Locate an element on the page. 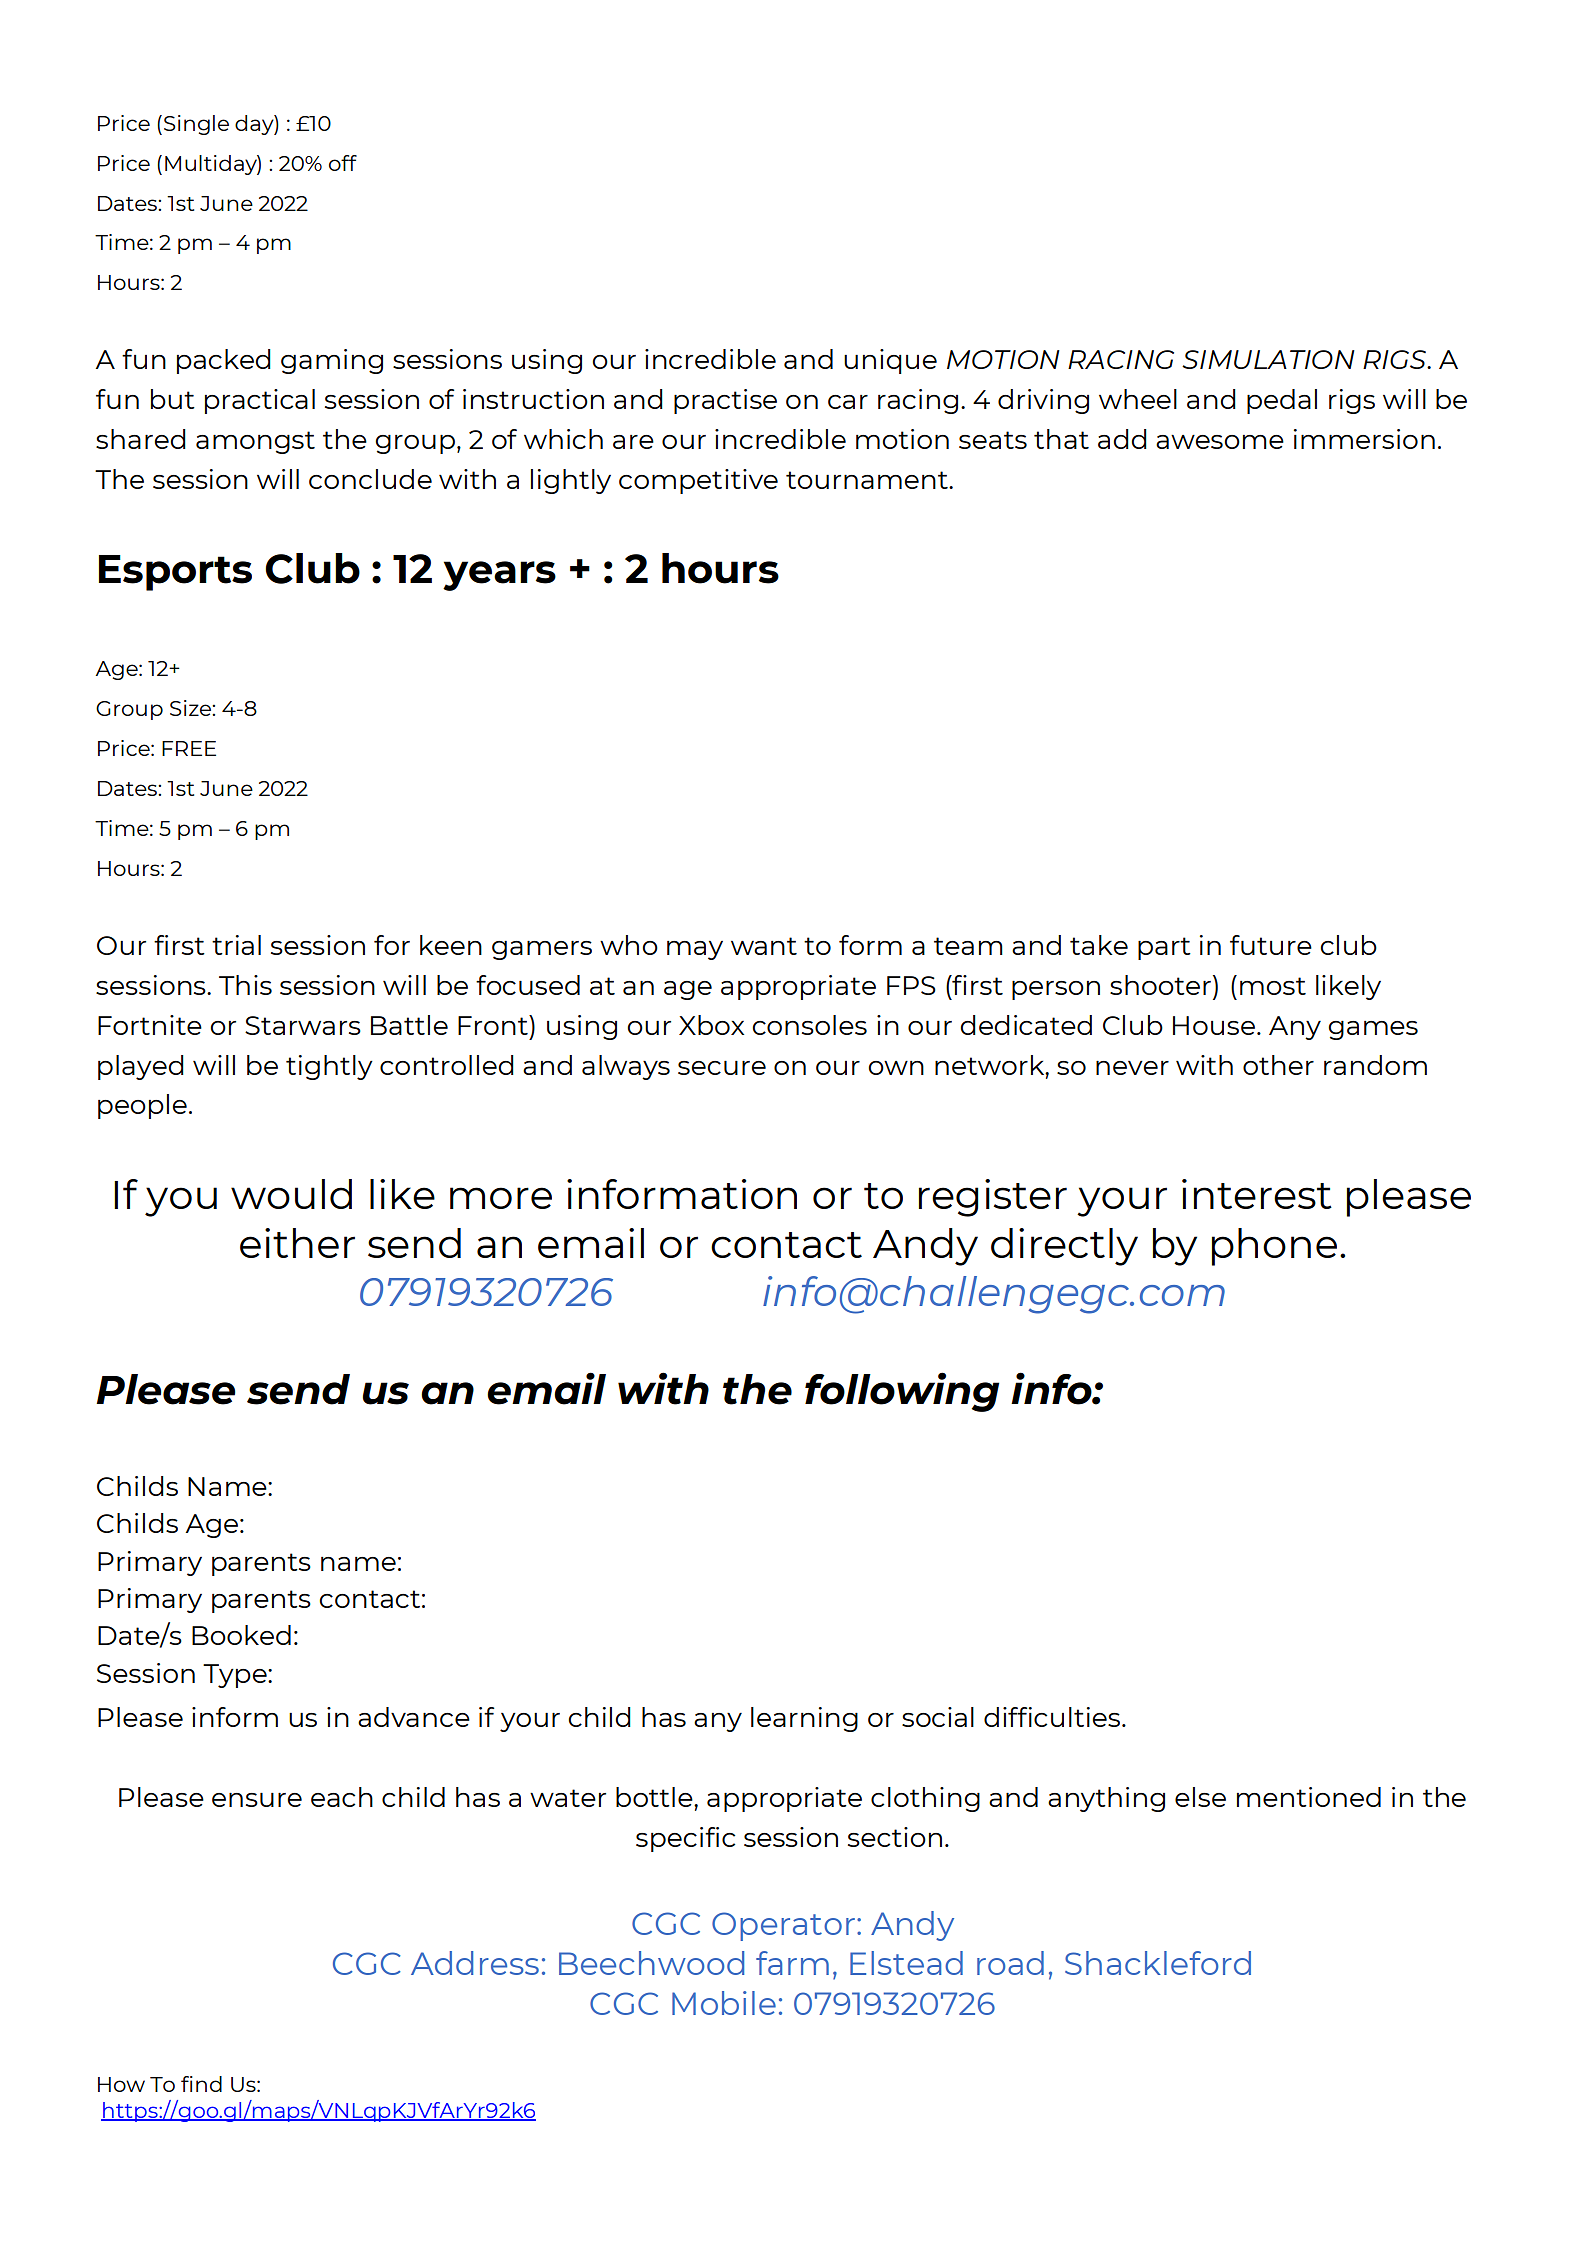 This image has width=1585, height=2243. find is located at coordinates (201, 2084).
